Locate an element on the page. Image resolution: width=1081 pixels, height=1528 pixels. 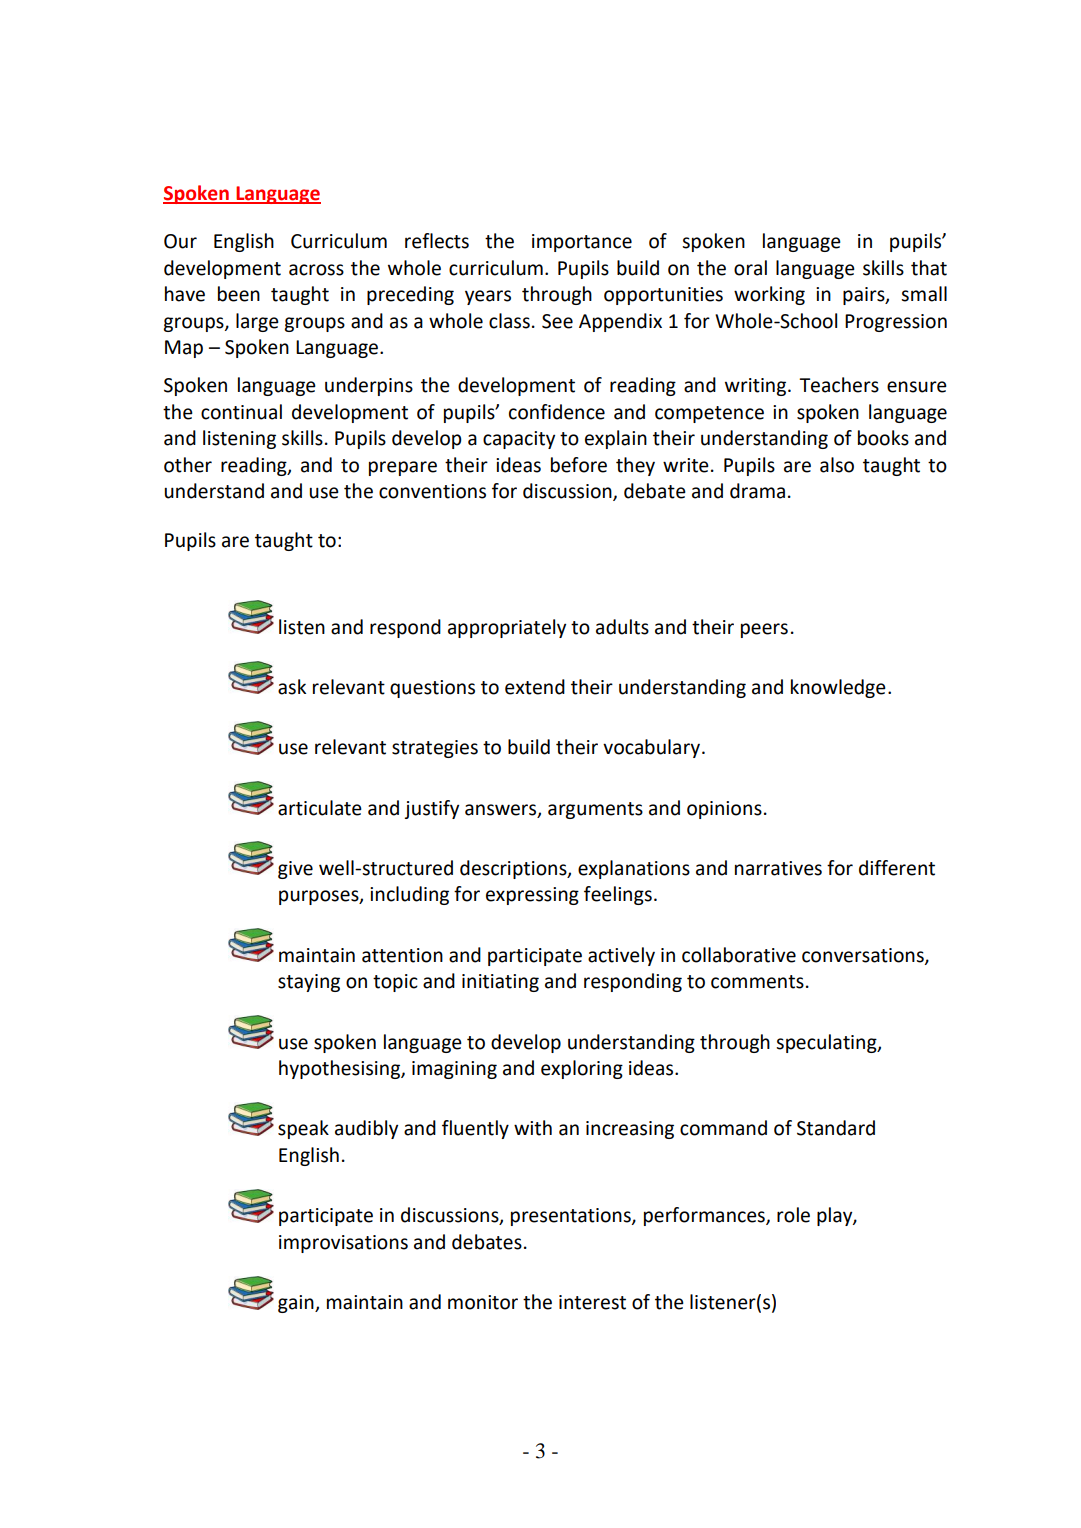
been is located at coordinates (239, 294).
